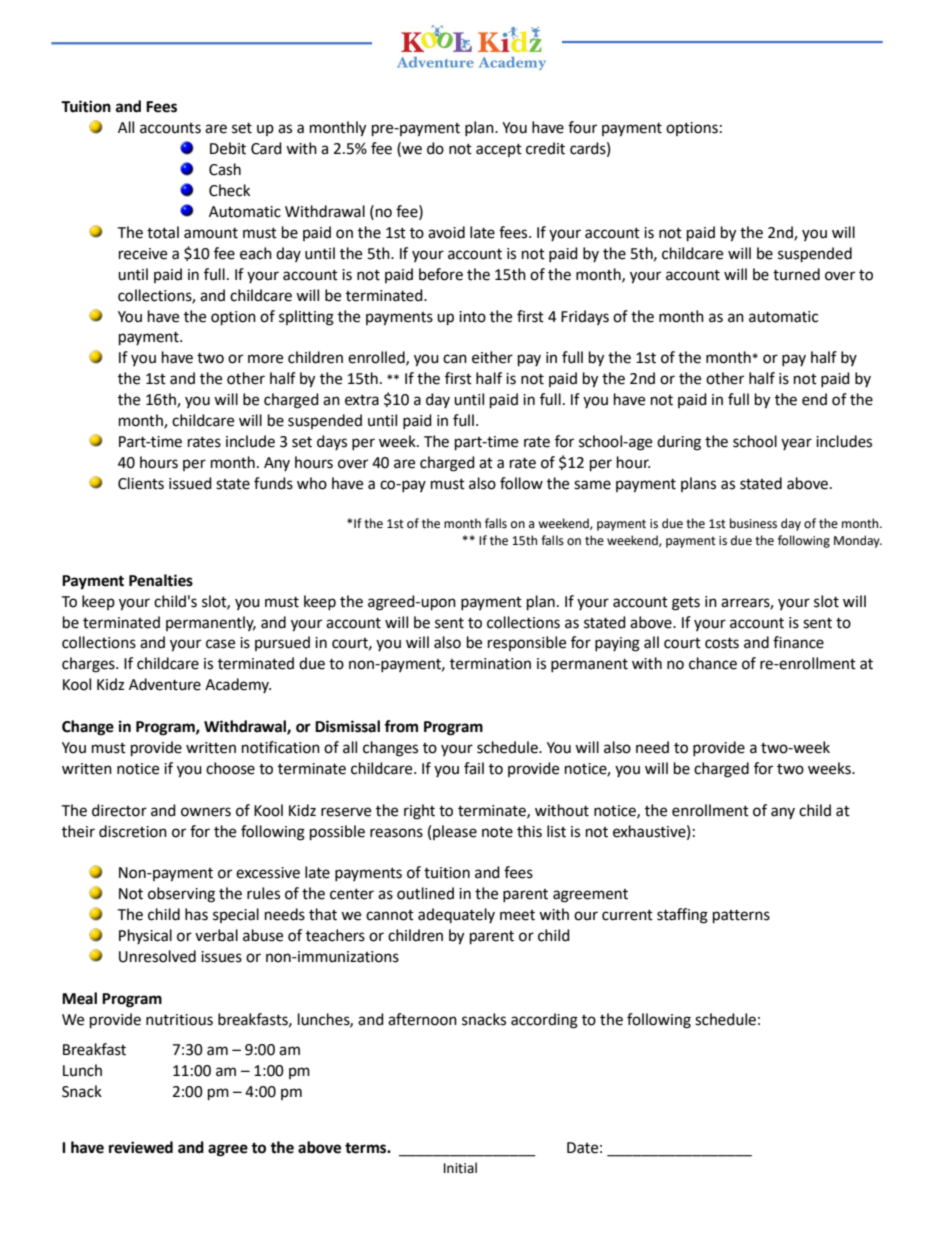 Image resolution: width=952 pixels, height=1233 pixels. I want to click on reviewed, so click(141, 1147).
